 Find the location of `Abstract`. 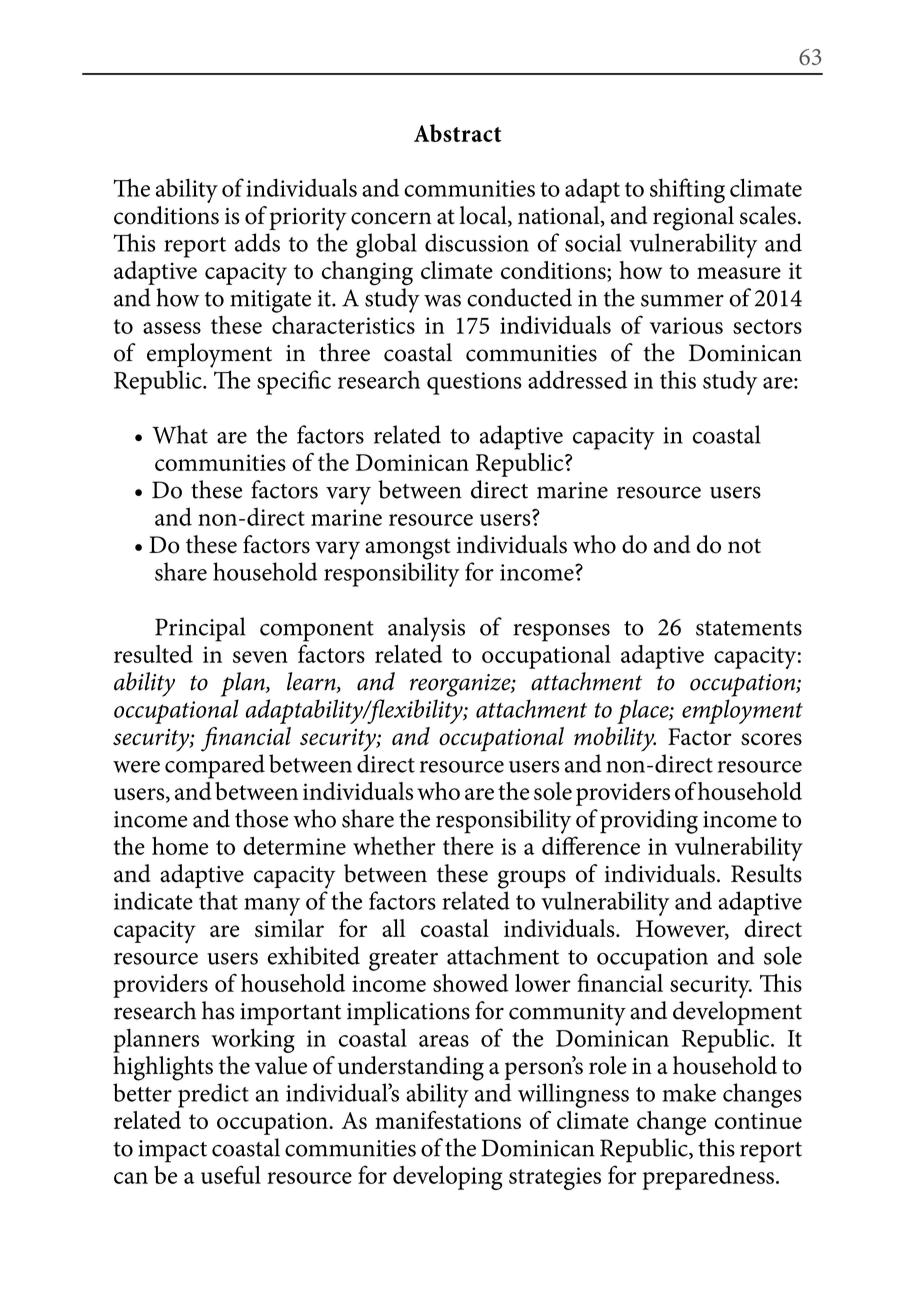

Abstract is located at coordinates (458, 133).
